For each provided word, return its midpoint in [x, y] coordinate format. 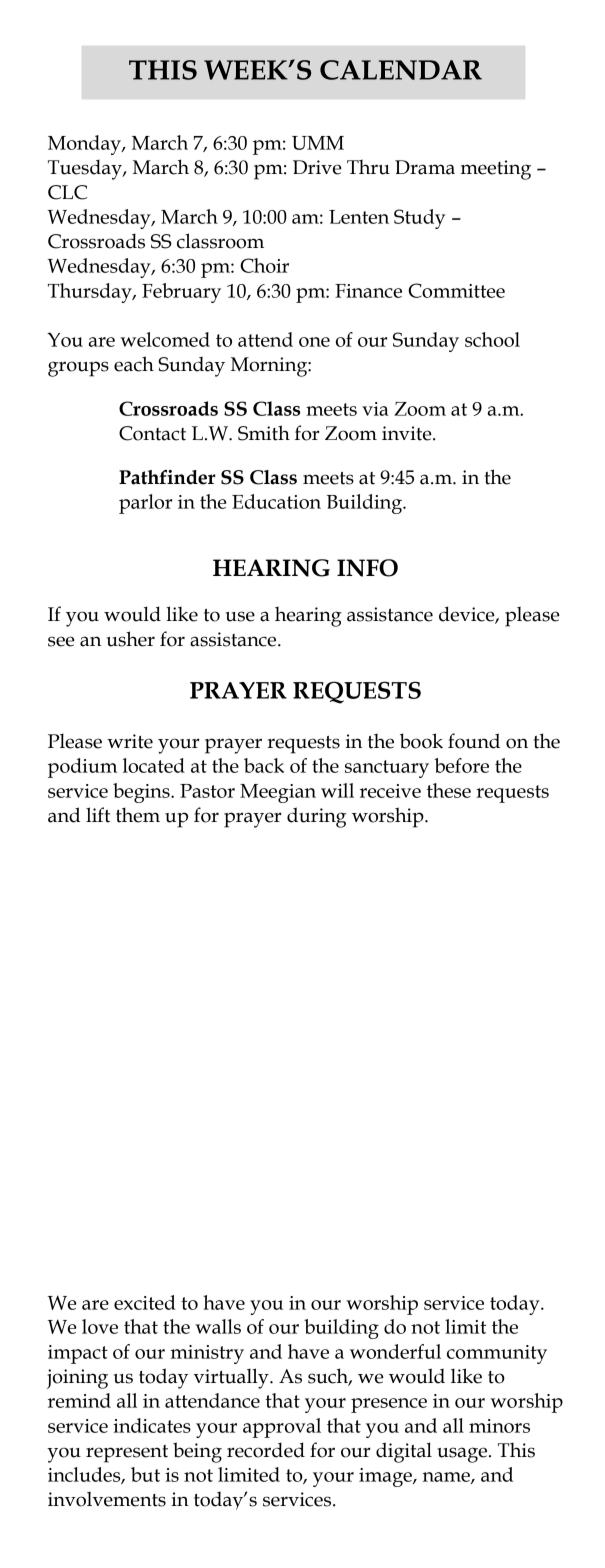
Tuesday [86, 169]
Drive [317, 167]
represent [127, 1454]
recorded [266, 1450]
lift [98, 815]
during [316, 817]
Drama [425, 167]
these [449, 790]
